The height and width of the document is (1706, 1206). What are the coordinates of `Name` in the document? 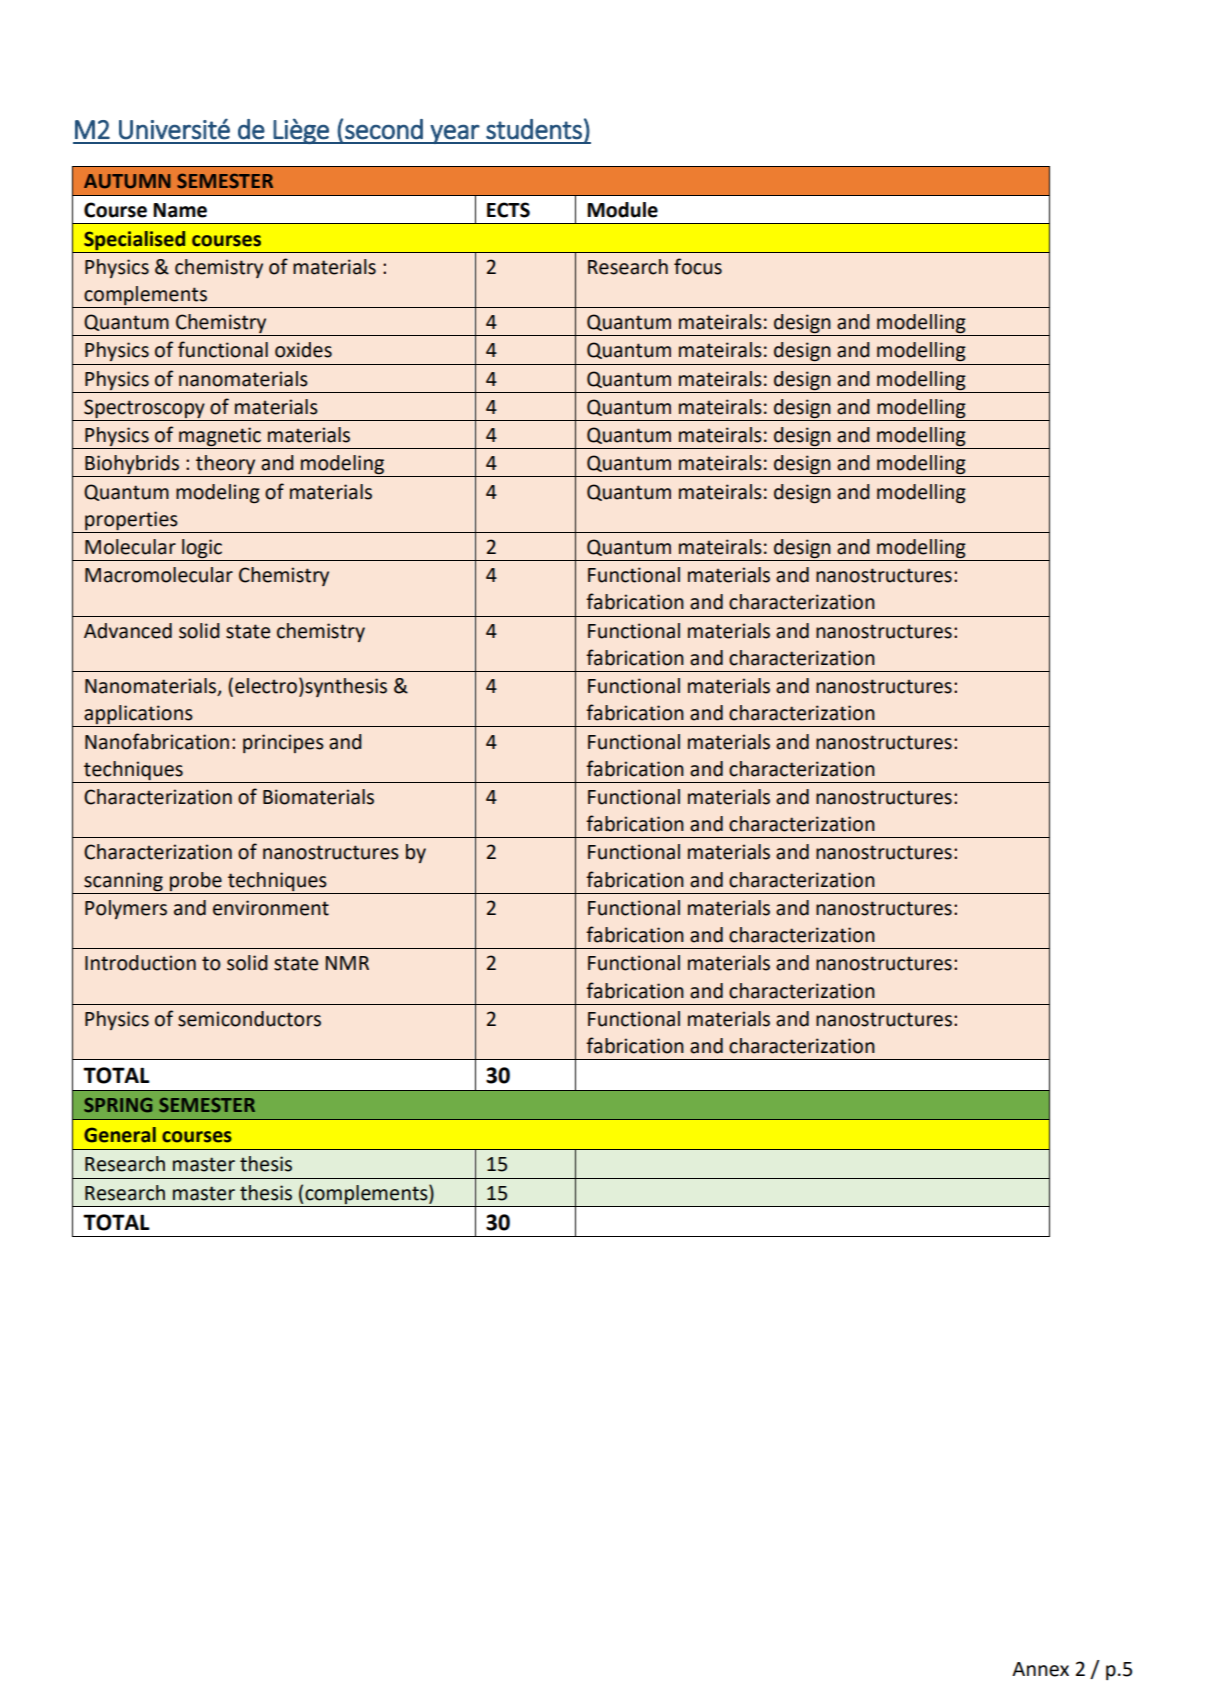 It's located at (180, 210).
